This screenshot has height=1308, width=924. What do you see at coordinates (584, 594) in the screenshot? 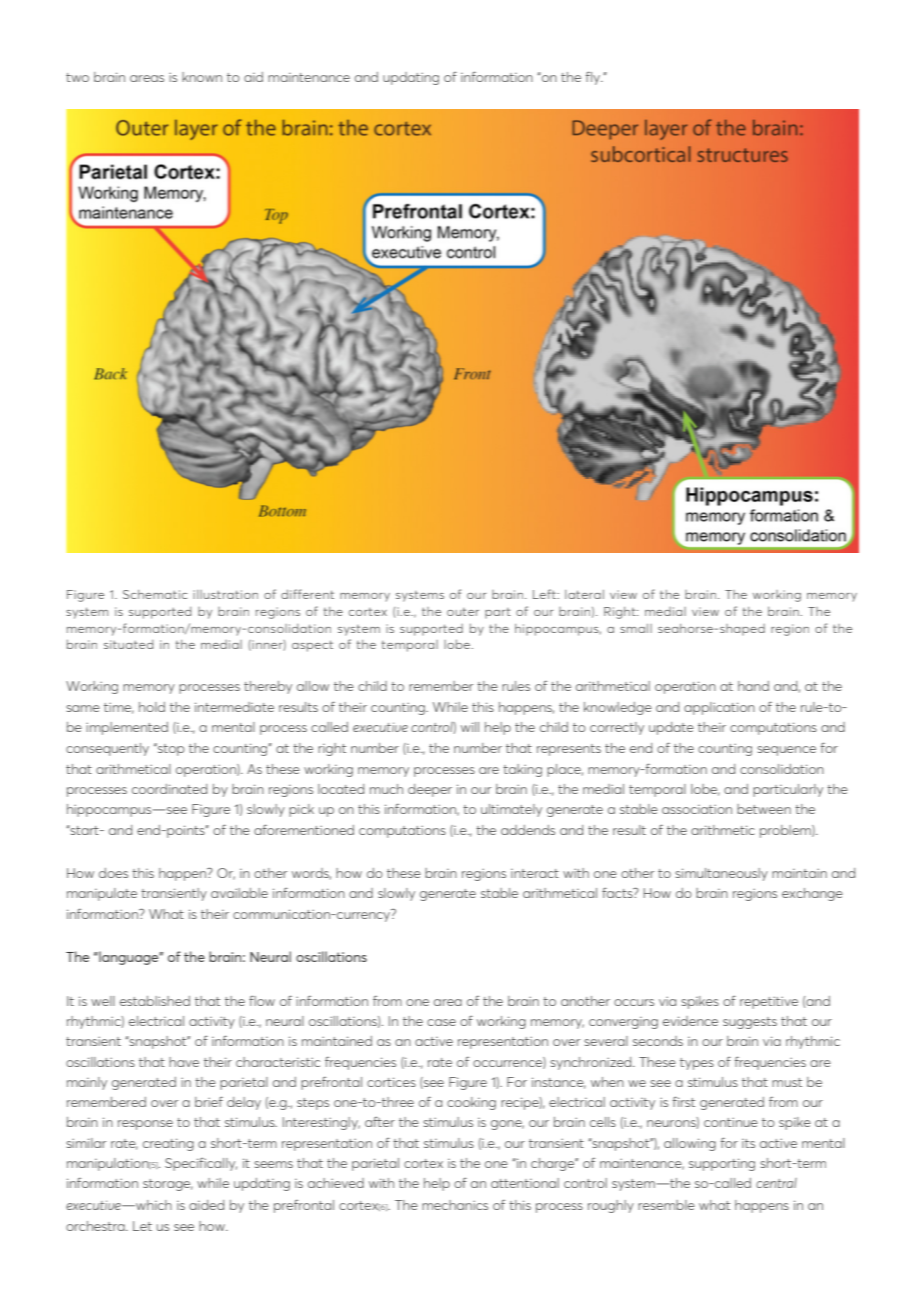
I see `lateral` at bounding box center [584, 594].
